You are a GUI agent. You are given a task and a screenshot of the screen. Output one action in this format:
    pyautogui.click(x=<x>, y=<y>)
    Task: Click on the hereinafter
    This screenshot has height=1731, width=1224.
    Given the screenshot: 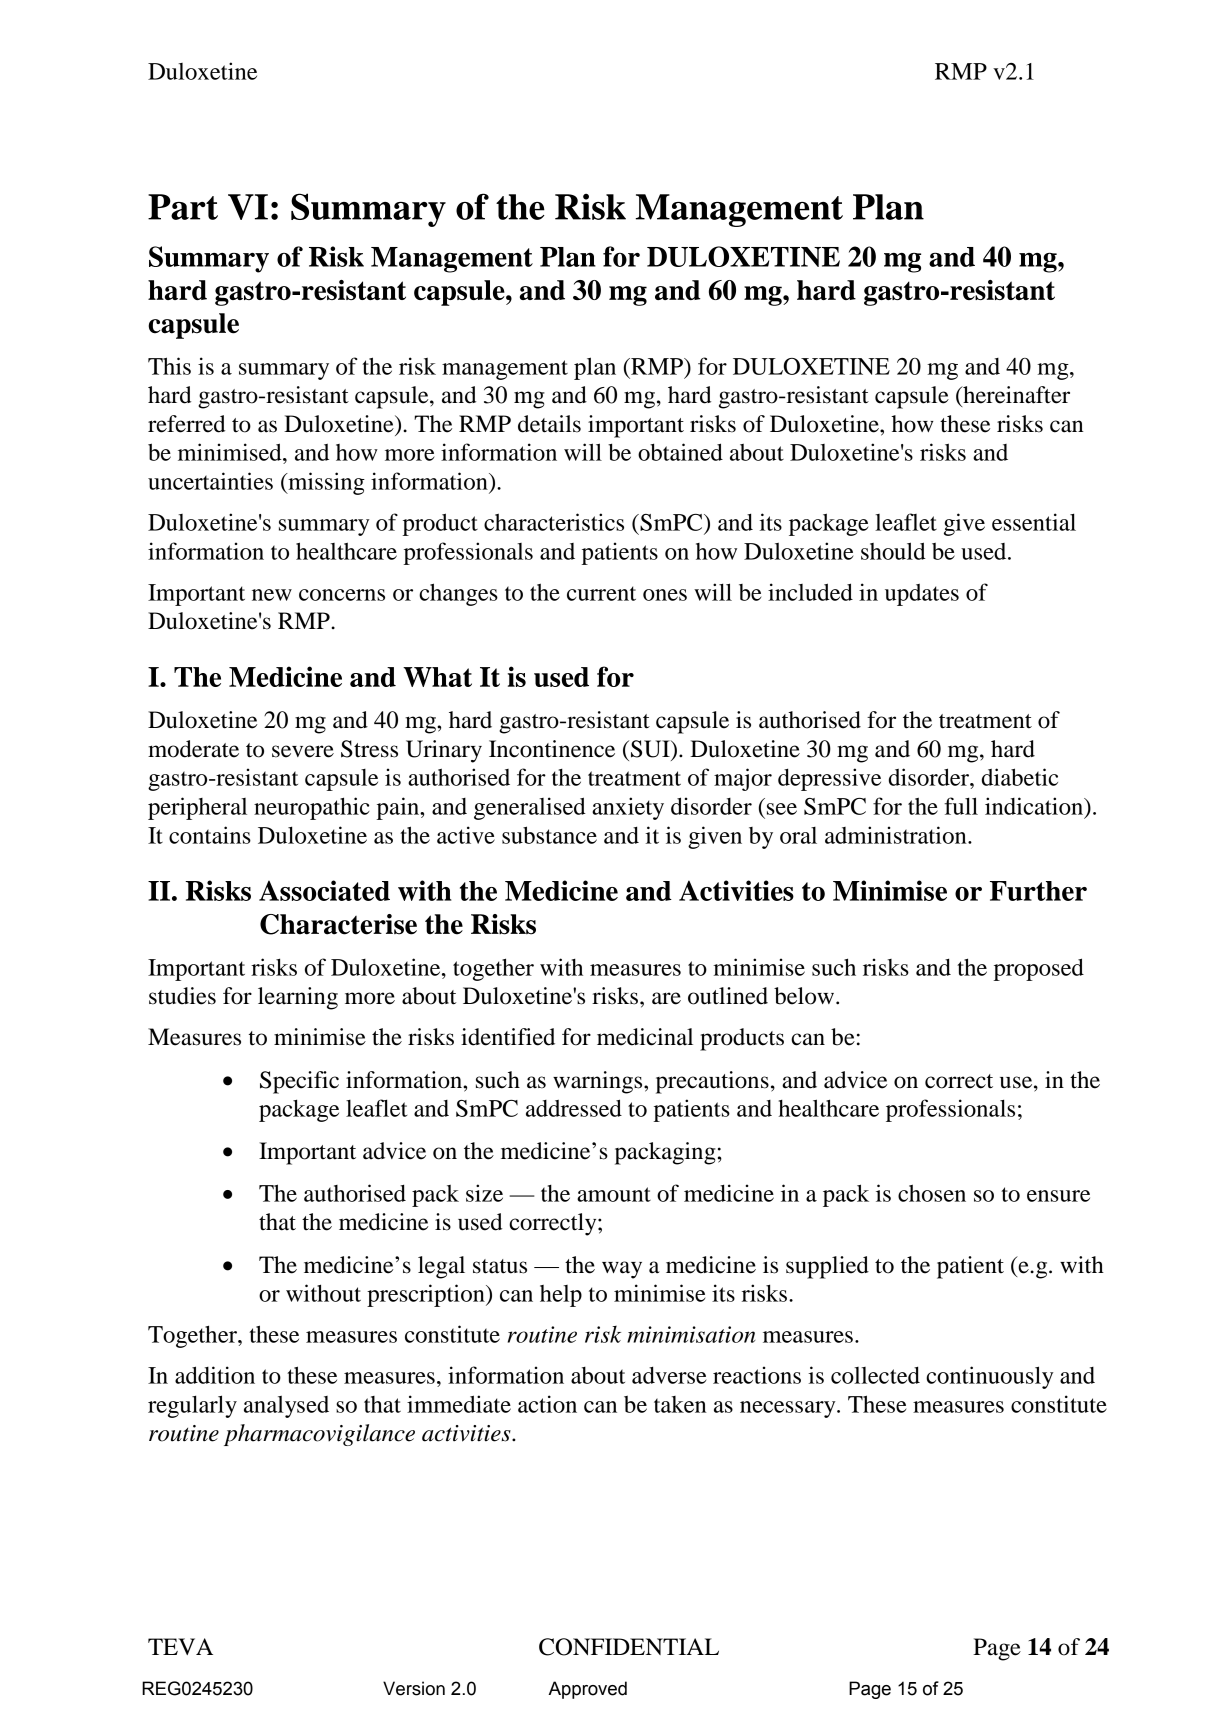 What is the action you would take?
    pyautogui.click(x=1015, y=395)
